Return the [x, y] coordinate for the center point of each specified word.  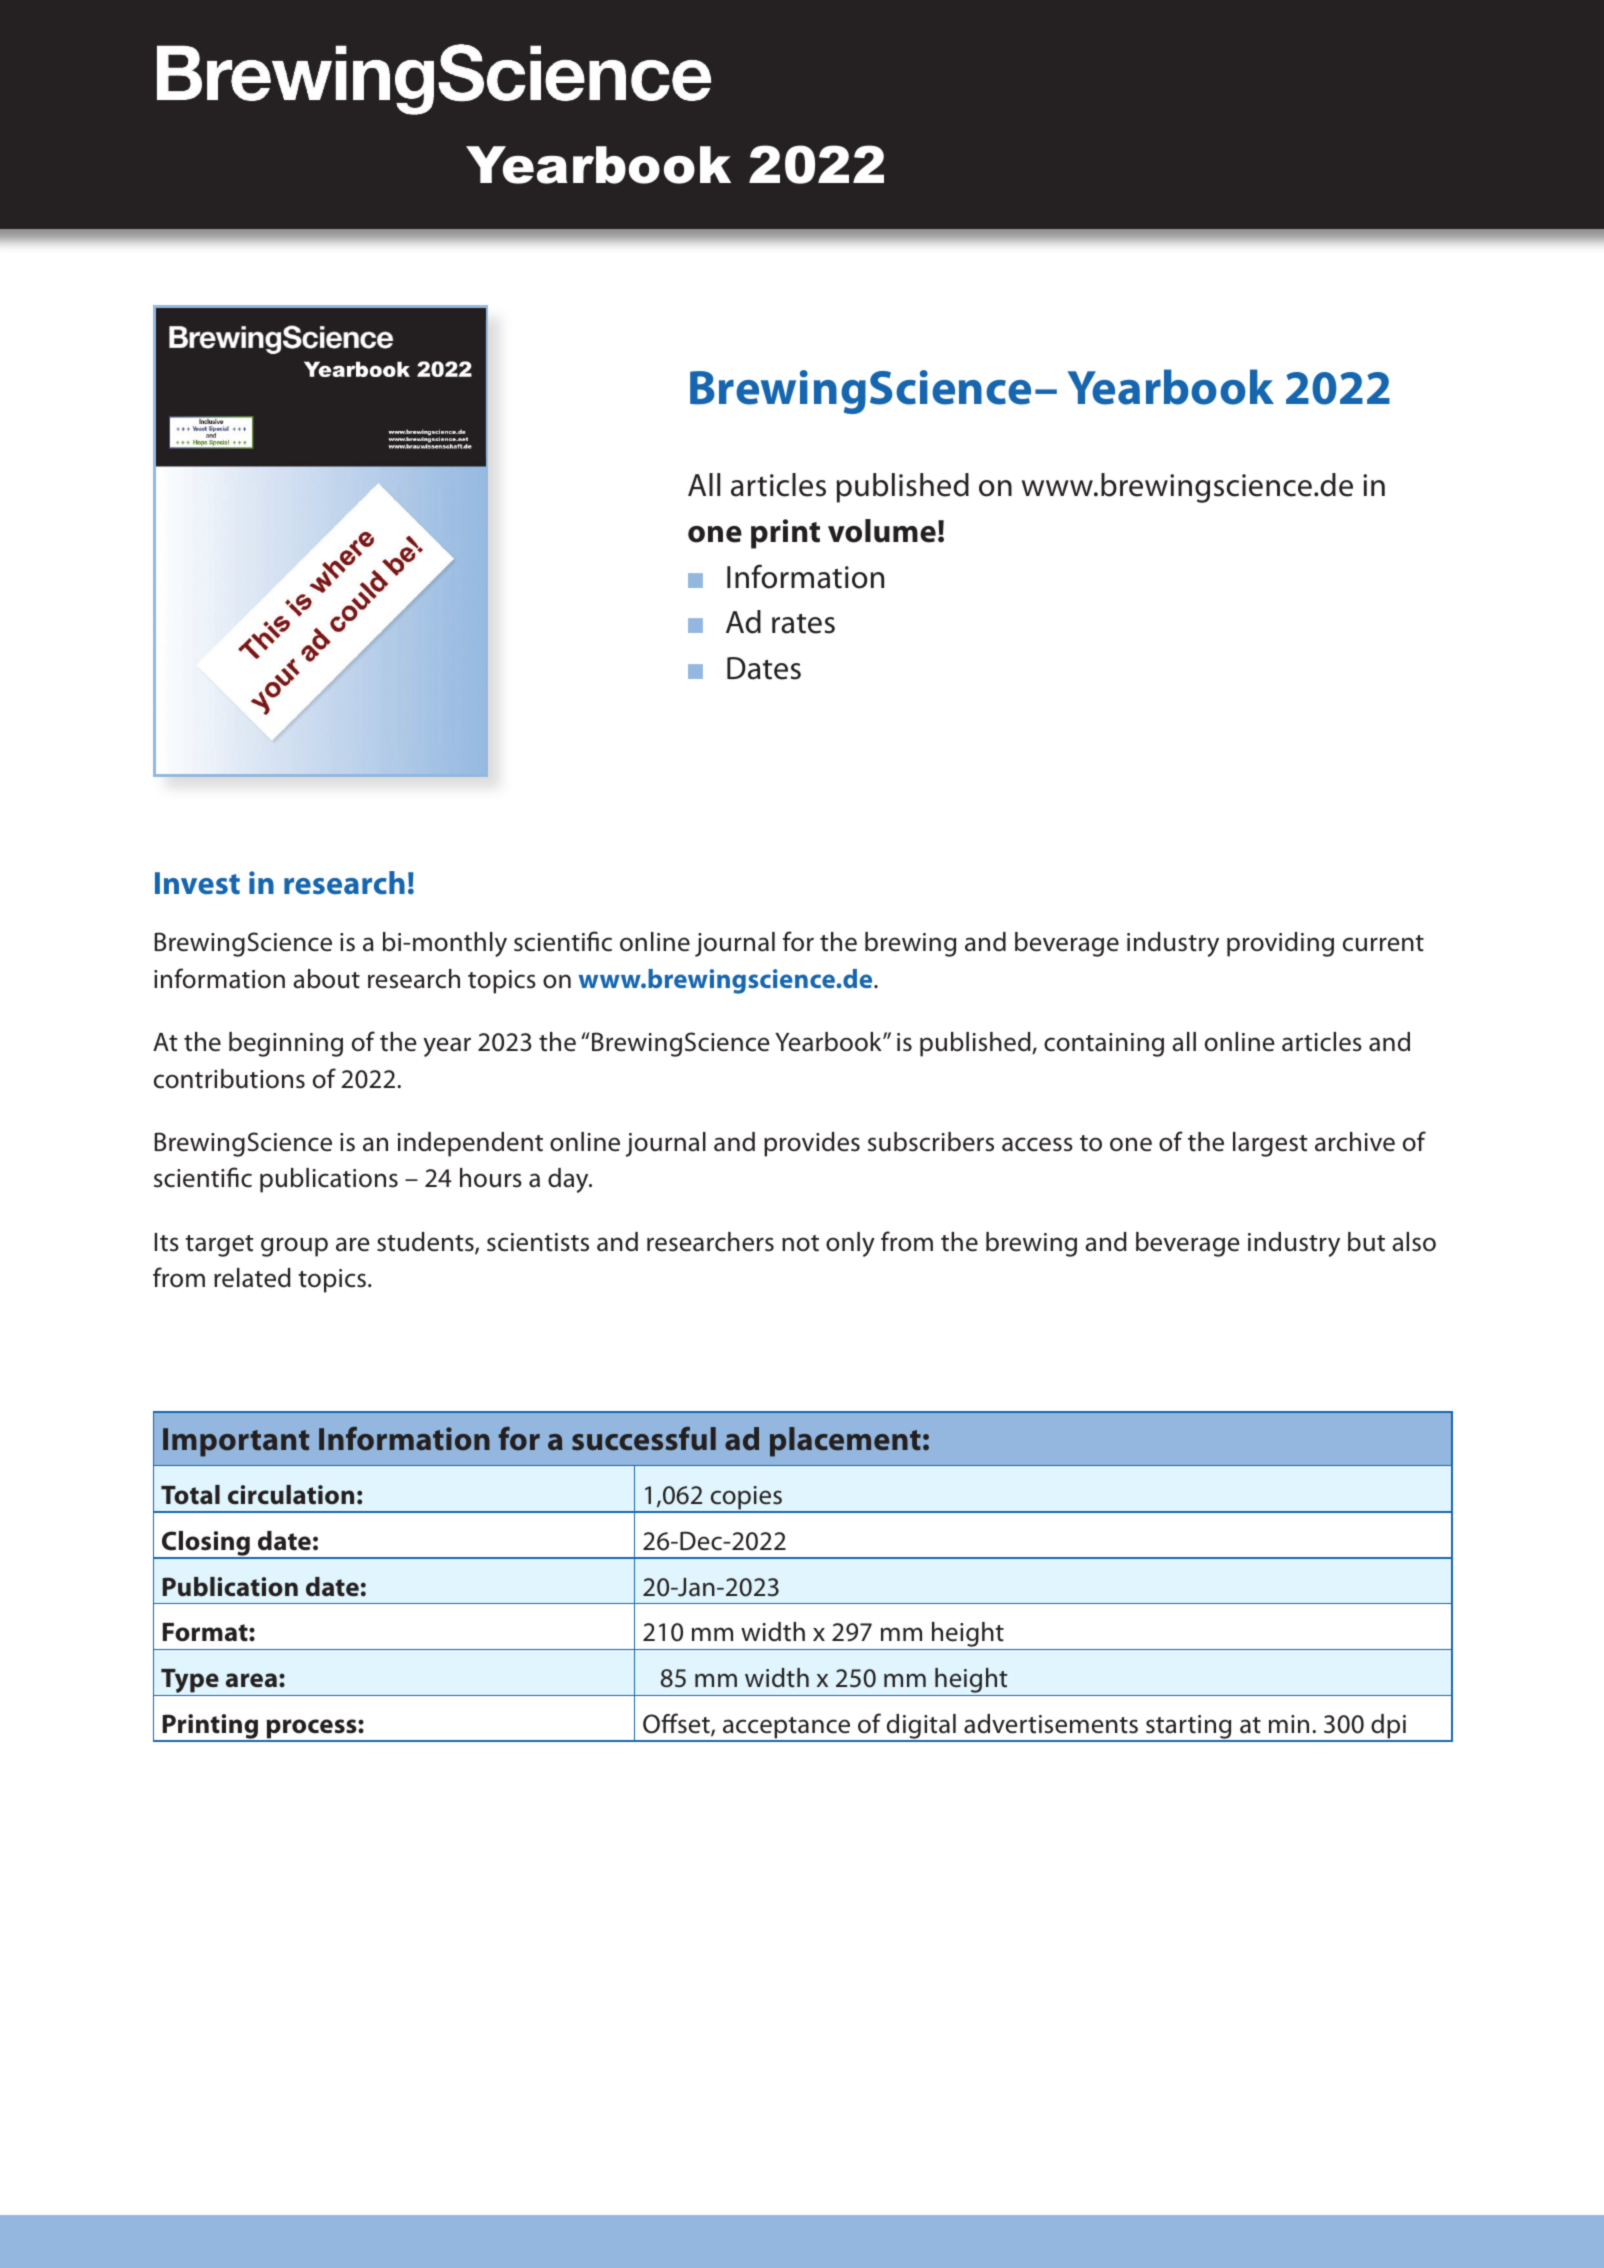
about [326, 979]
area [251, 1680]
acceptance [787, 1729]
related [252, 1278]
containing [1104, 1045]
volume [882, 531]
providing [1280, 944]
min [1289, 1724]
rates [803, 623]
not [800, 1243]
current [1383, 943]
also [1414, 1242]
